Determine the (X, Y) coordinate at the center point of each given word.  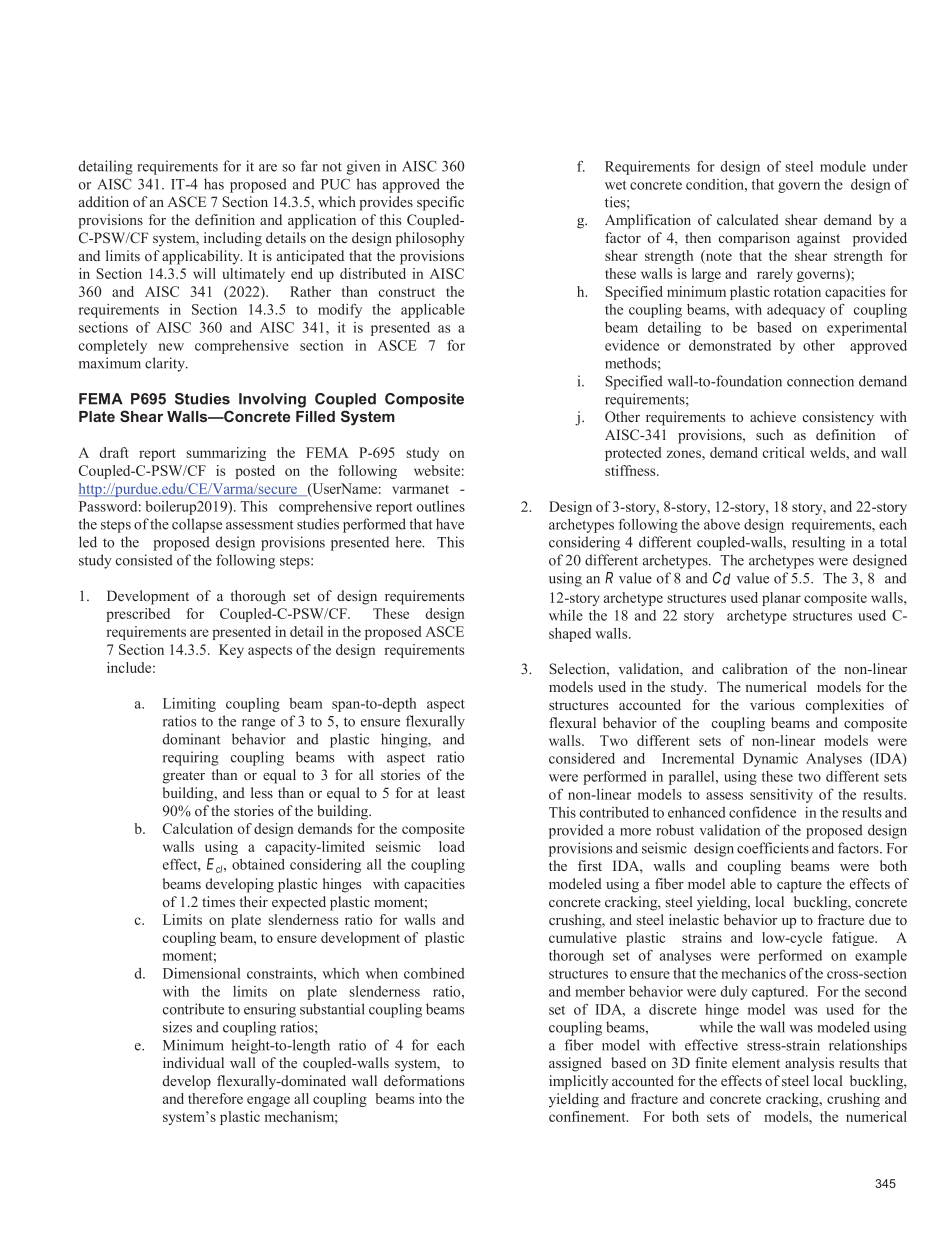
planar (781, 599)
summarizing (226, 454)
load (452, 846)
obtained (258, 864)
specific (440, 203)
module (843, 166)
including (233, 239)
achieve (773, 416)
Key (231, 651)
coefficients (773, 848)
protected (633, 454)
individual (193, 1062)
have (450, 524)
